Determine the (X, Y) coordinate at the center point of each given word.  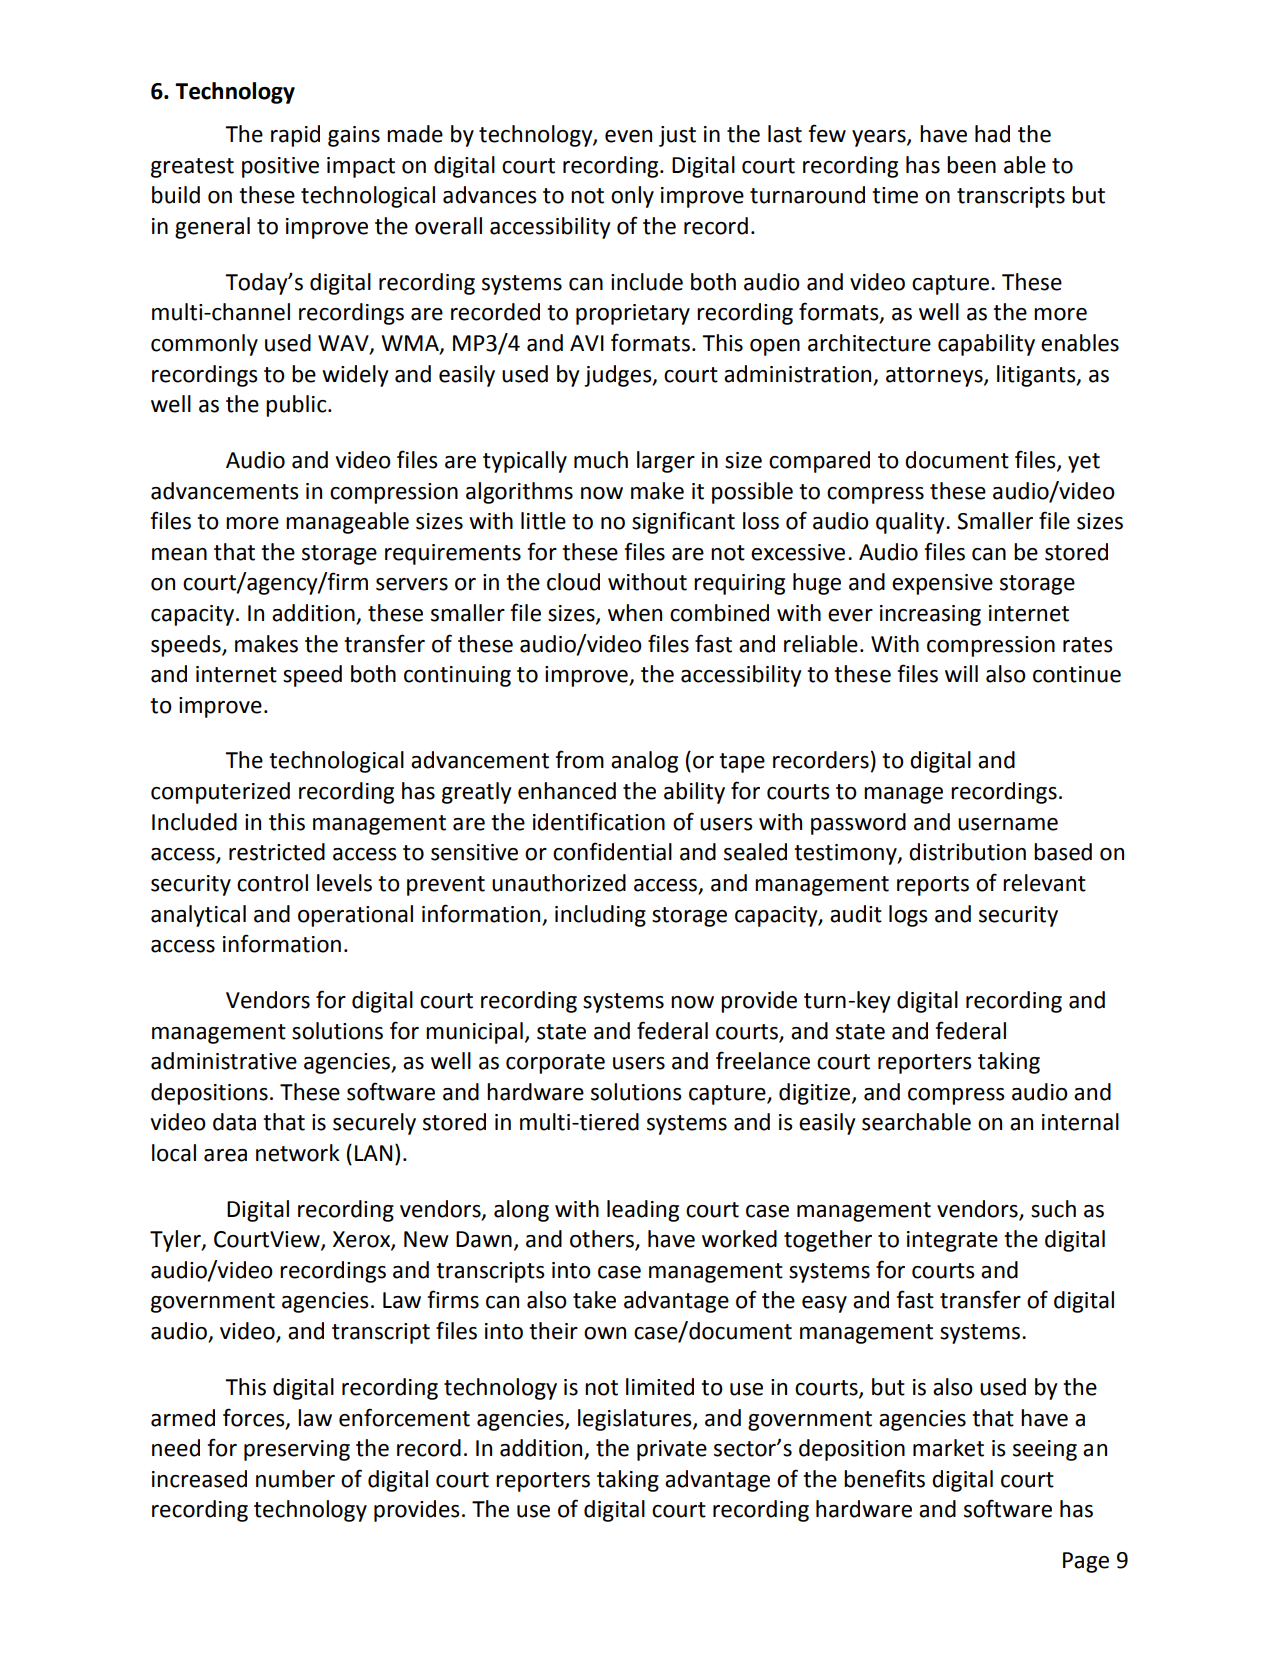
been (971, 165)
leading (643, 1211)
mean (179, 554)
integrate (952, 1241)
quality (911, 523)
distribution (967, 852)
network (298, 1153)
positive (280, 167)
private (672, 1450)
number (295, 1479)
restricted (277, 852)
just (677, 136)
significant (683, 522)
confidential (612, 851)
